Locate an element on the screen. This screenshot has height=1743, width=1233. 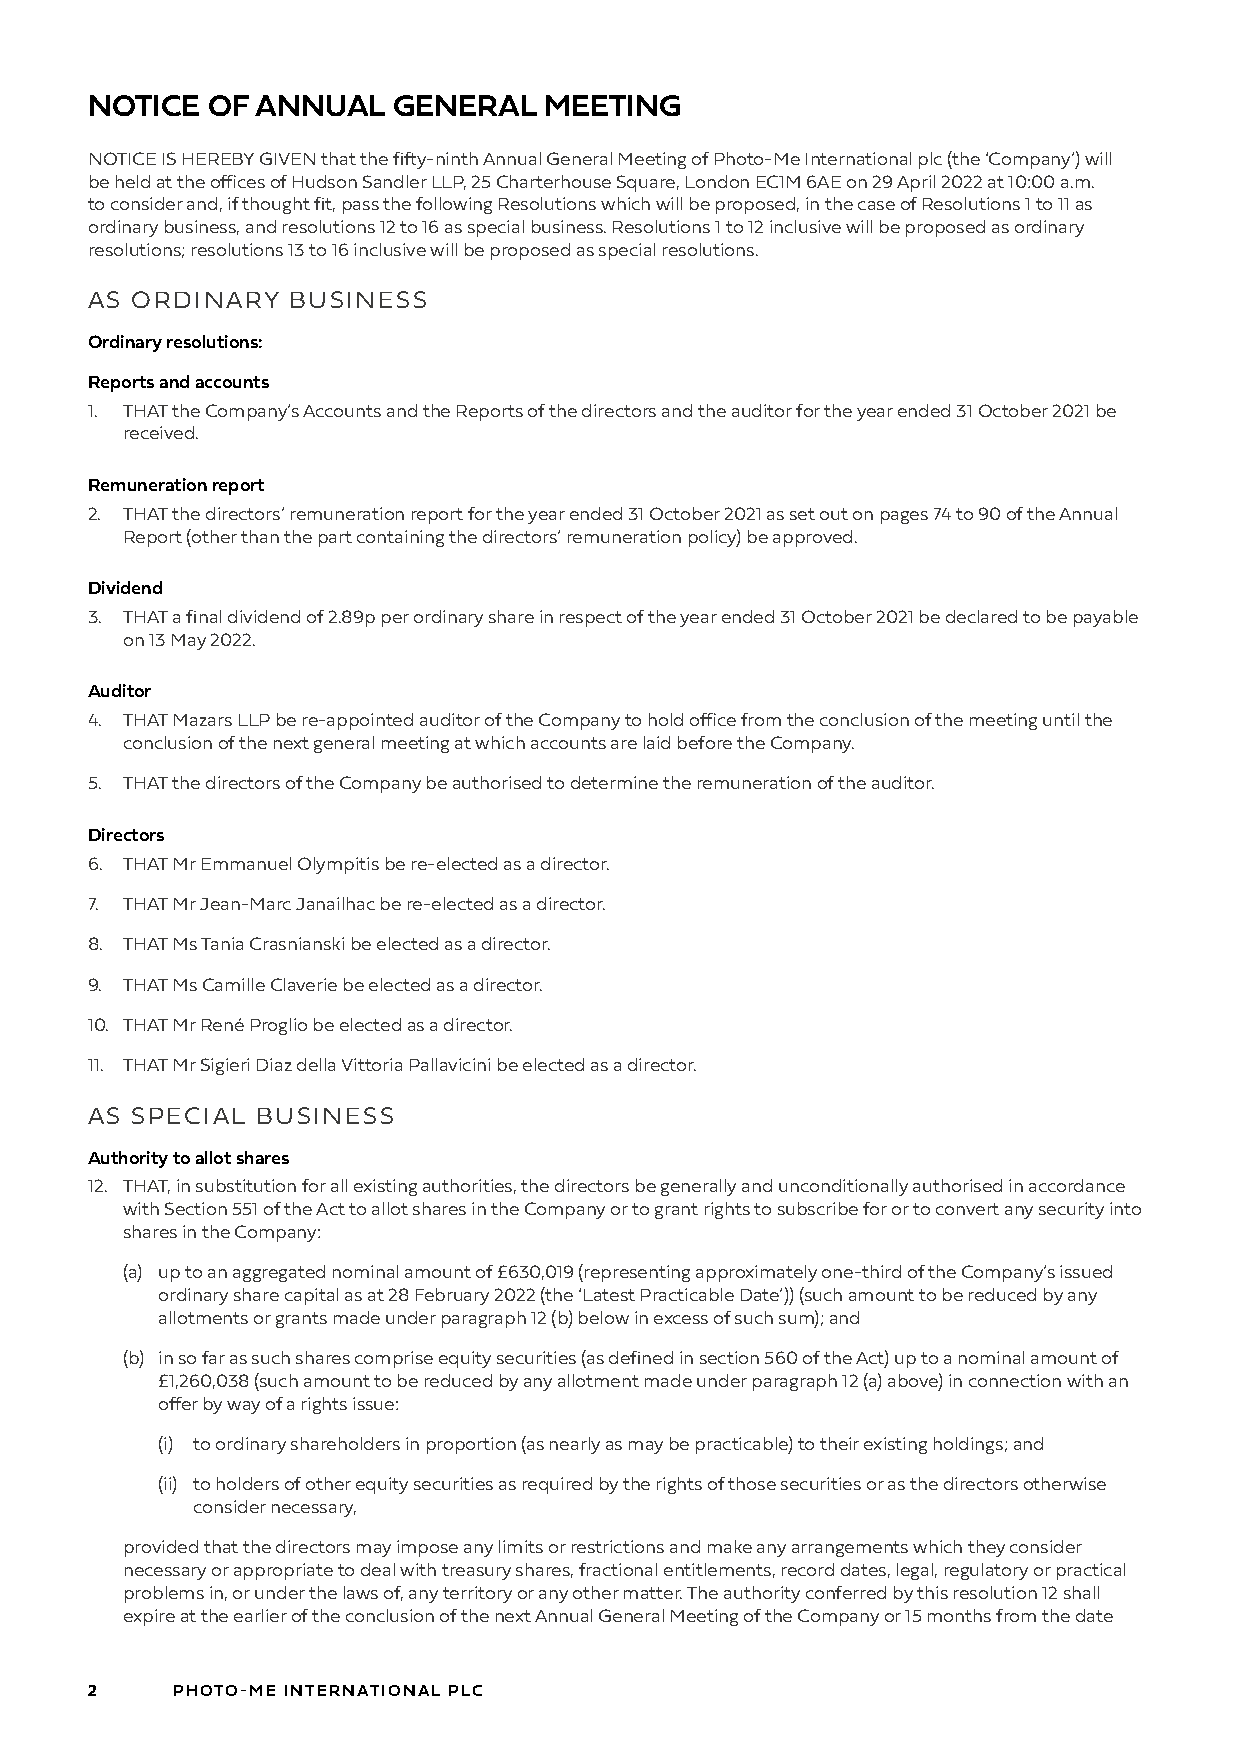
until is located at coordinates (1061, 719).
